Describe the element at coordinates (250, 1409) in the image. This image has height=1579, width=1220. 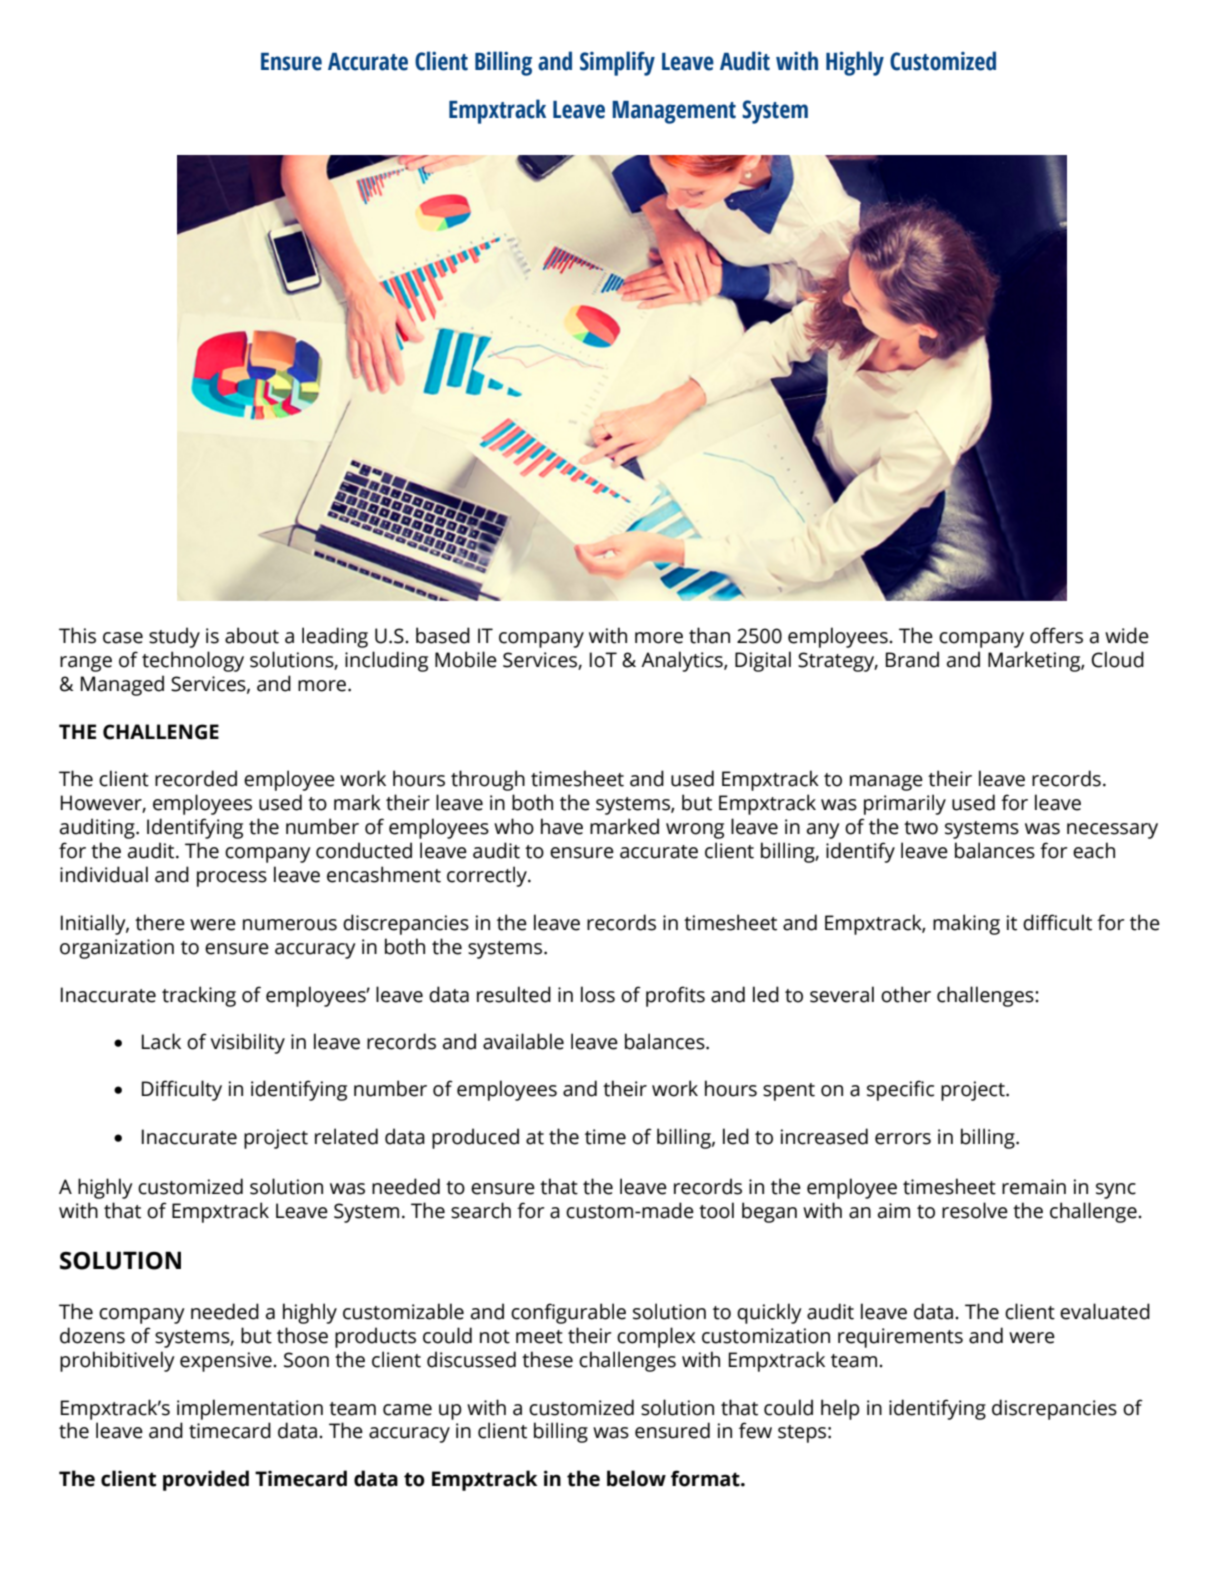
I see `implementation` at that location.
